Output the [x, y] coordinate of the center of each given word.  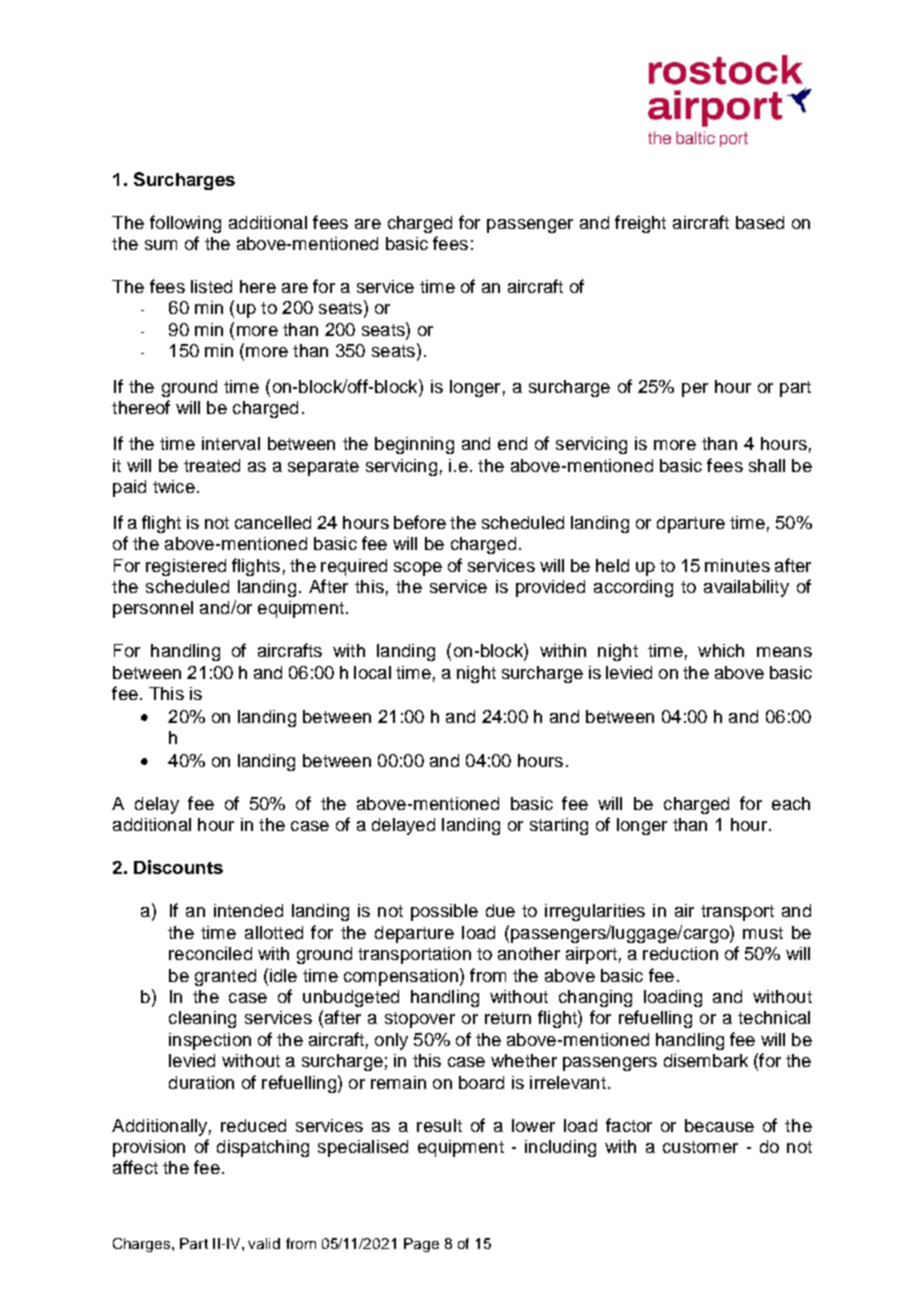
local [372, 672]
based [760, 222]
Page [421, 1245]
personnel [153, 609]
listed [211, 286]
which [721, 650]
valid [264, 1243]
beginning [414, 445]
